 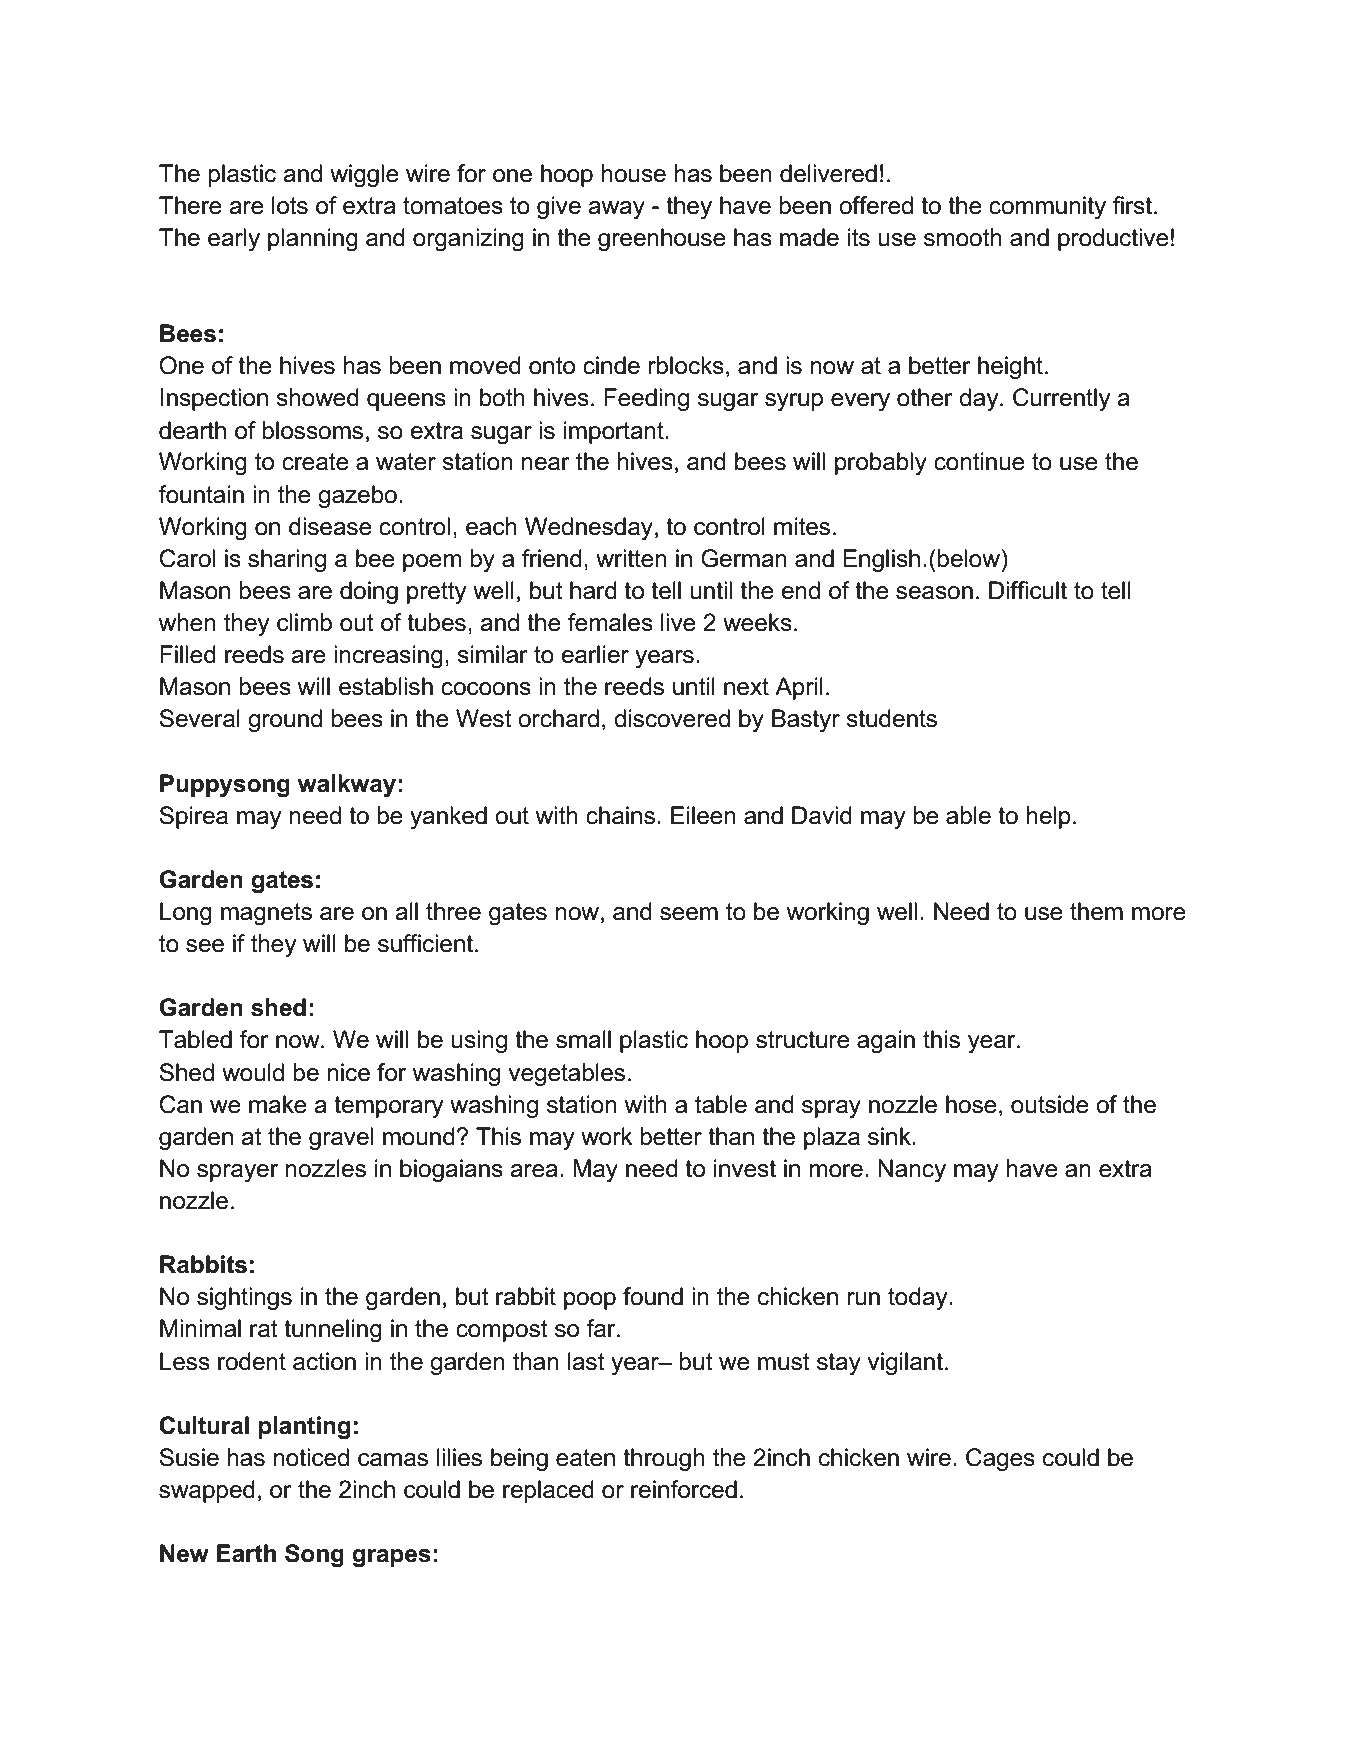 What do you see at coordinates (1000, 1459) in the screenshot?
I see `Cages` at bounding box center [1000, 1459].
